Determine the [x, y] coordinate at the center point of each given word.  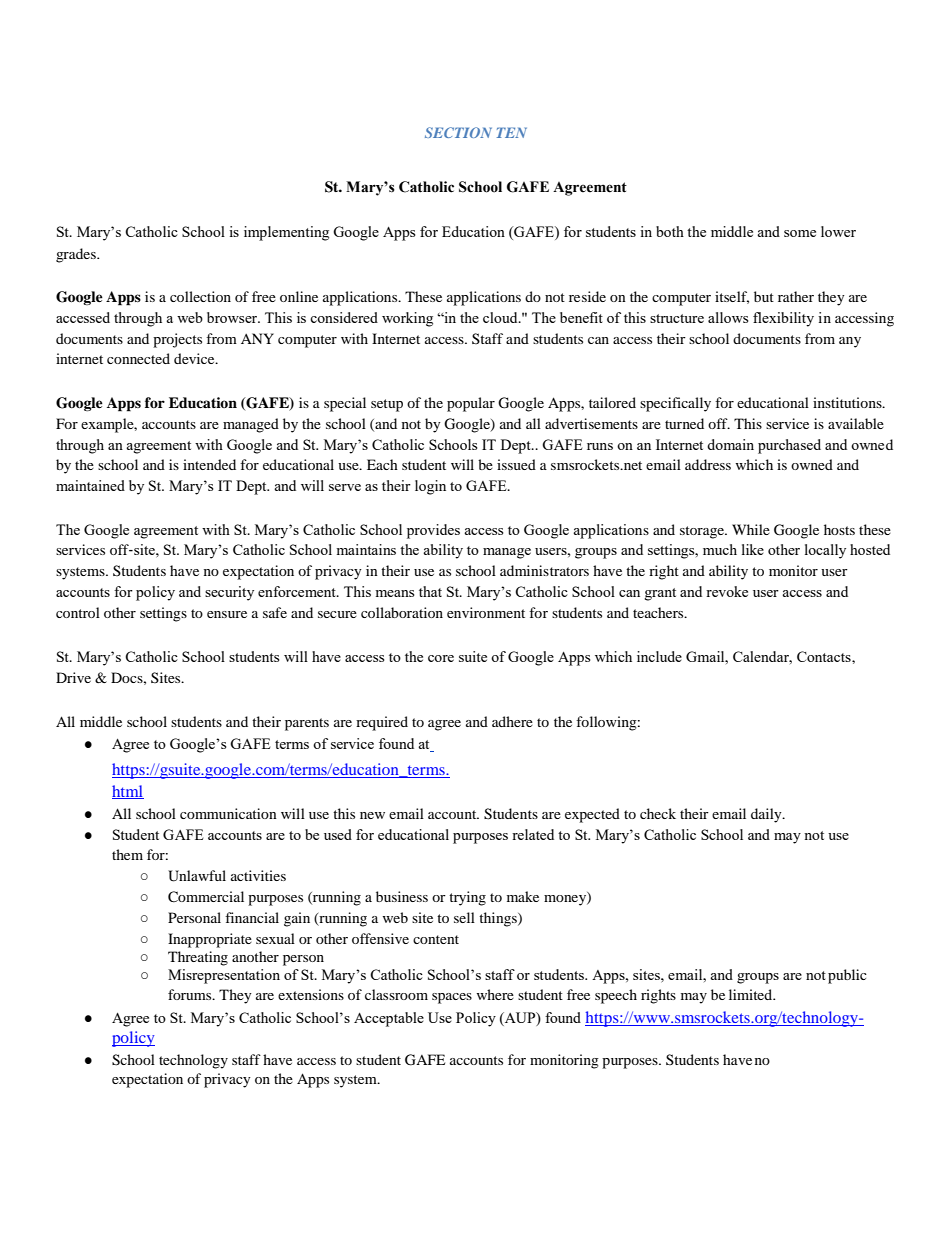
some [800, 233]
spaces [452, 998]
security [229, 593]
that [430, 591]
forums [191, 994]
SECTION [458, 132]
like [753, 549]
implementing [286, 233]
